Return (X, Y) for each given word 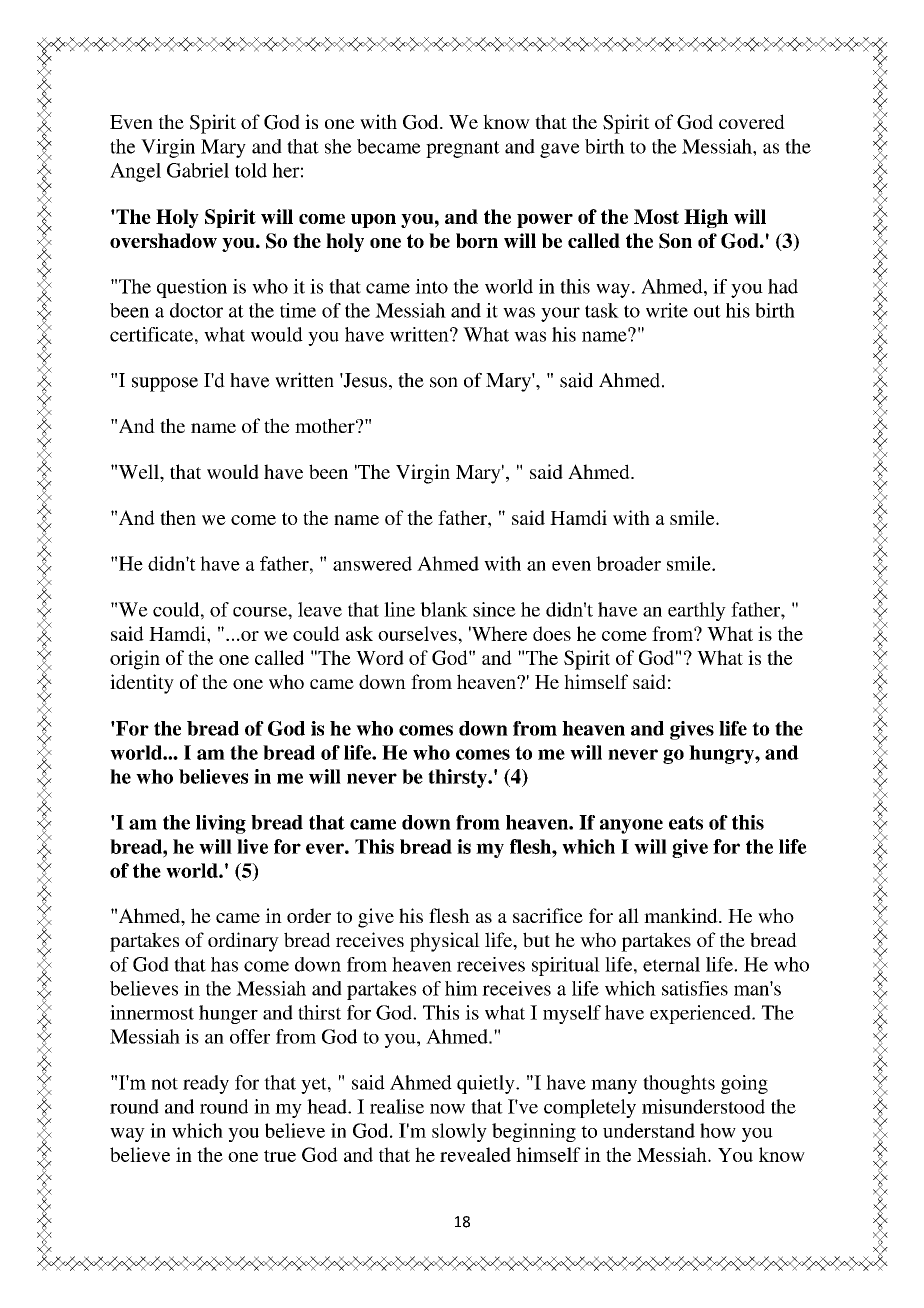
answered (372, 563)
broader (628, 563)
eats (686, 823)
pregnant (463, 149)
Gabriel (198, 170)
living (221, 824)
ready (206, 1084)
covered (752, 121)
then (178, 517)
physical (445, 942)
